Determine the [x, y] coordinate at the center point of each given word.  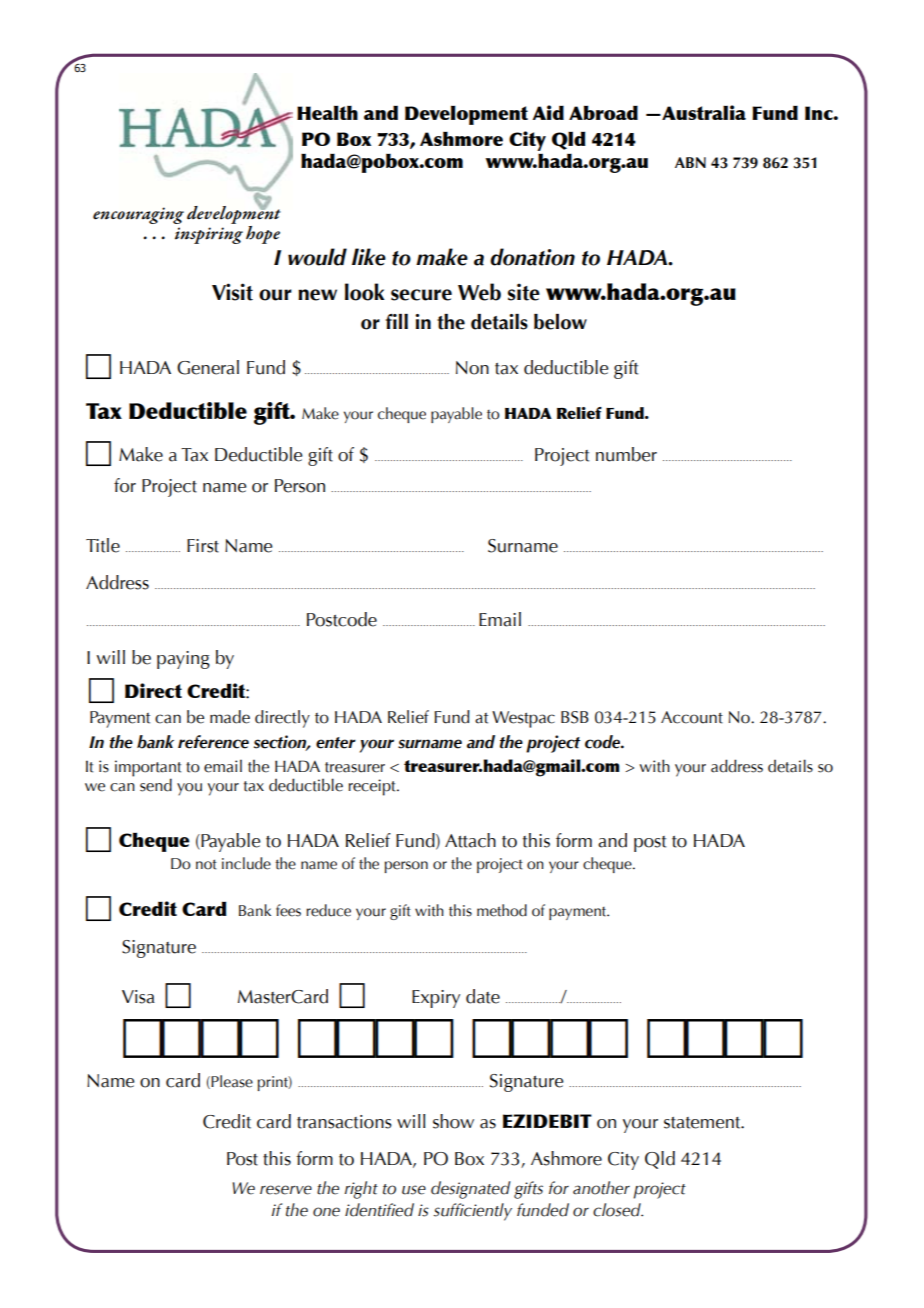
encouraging [138, 215]
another [601, 1188]
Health [327, 112]
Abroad [603, 112]
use [414, 1190]
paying [183, 660]
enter [336, 743]
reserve [286, 1190]
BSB [575, 717]
